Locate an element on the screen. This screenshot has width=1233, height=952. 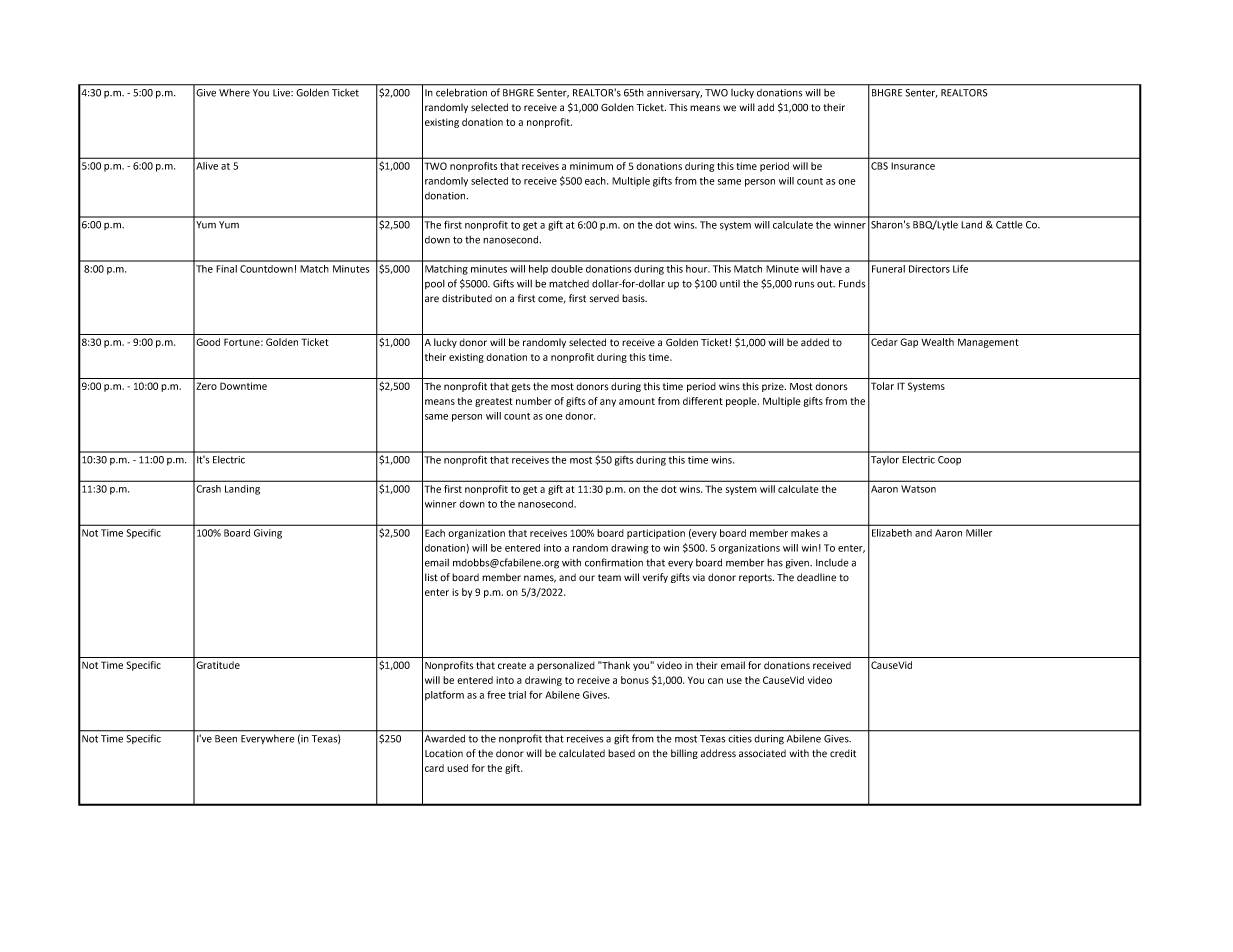
credit is located at coordinates (843, 753).
